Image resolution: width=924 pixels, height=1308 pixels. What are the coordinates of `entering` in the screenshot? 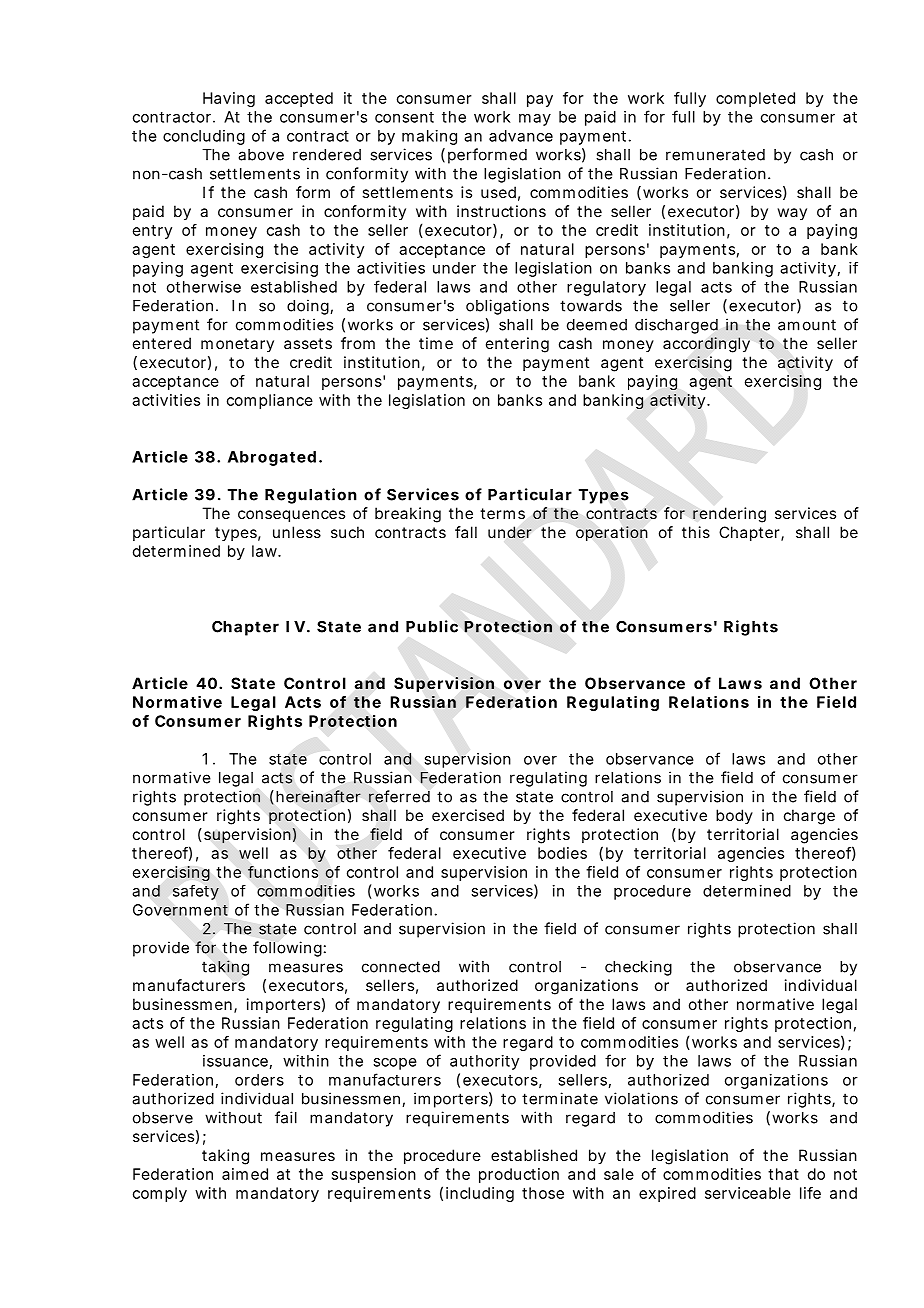 It's located at (517, 345).
